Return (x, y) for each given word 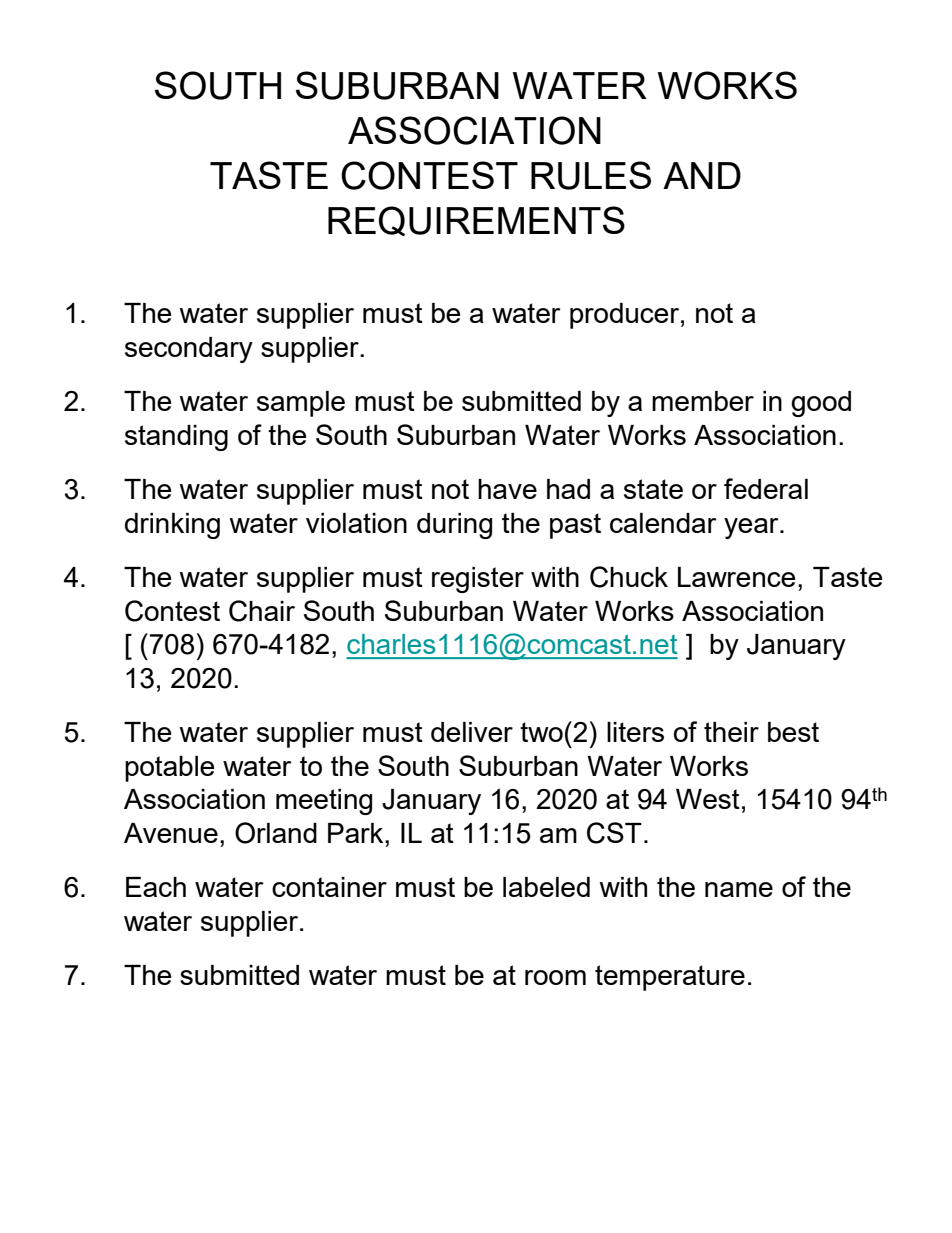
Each (156, 887)
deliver (472, 732)
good (821, 404)
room (555, 977)
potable (169, 769)
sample (301, 404)
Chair (262, 611)
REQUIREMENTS (476, 221)
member (703, 401)
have (507, 489)
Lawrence (736, 577)
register (478, 580)
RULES (591, 175)
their (731, 732)
